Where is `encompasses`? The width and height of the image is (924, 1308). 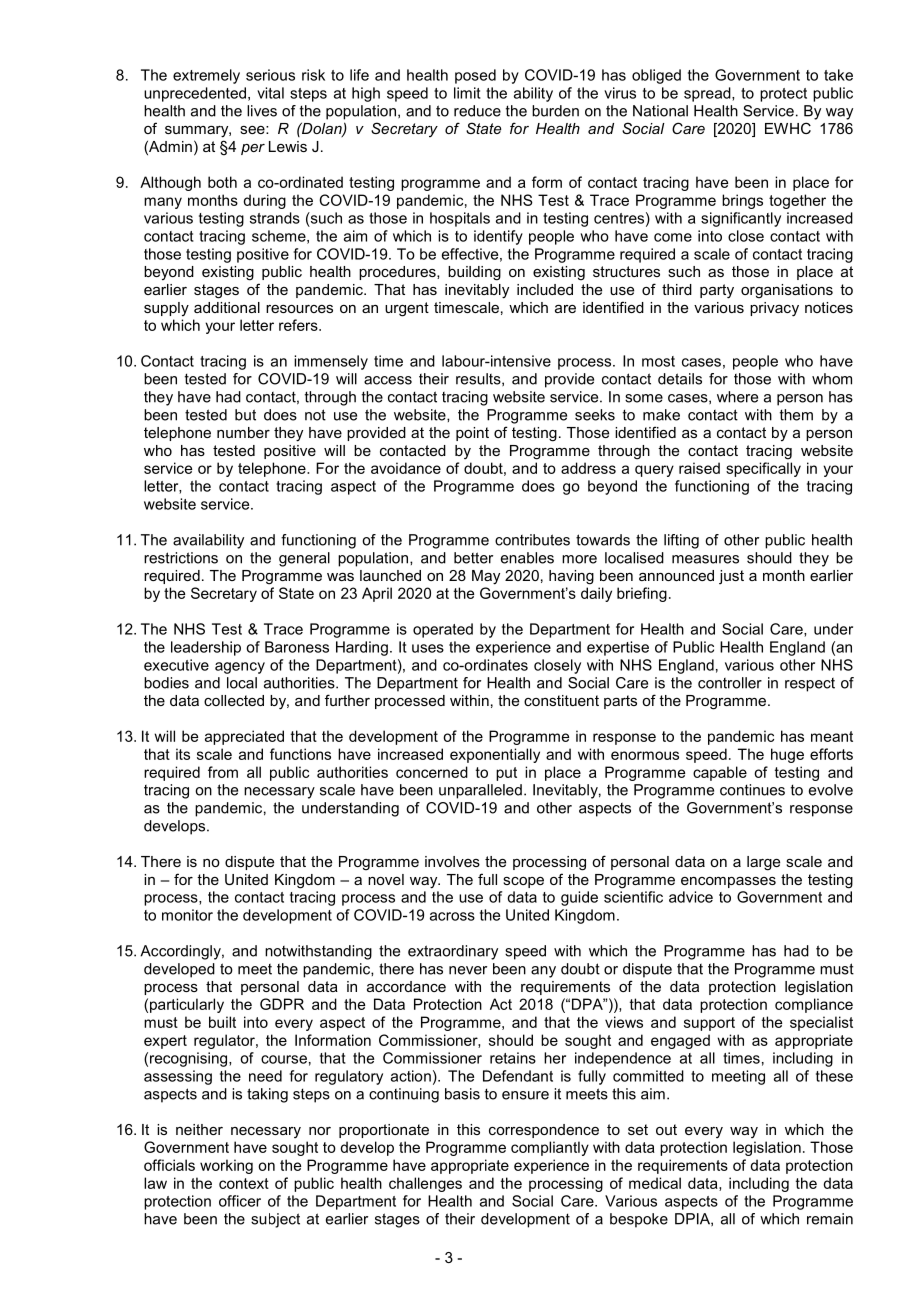 encompasses is located at coordinates (728, 882).
